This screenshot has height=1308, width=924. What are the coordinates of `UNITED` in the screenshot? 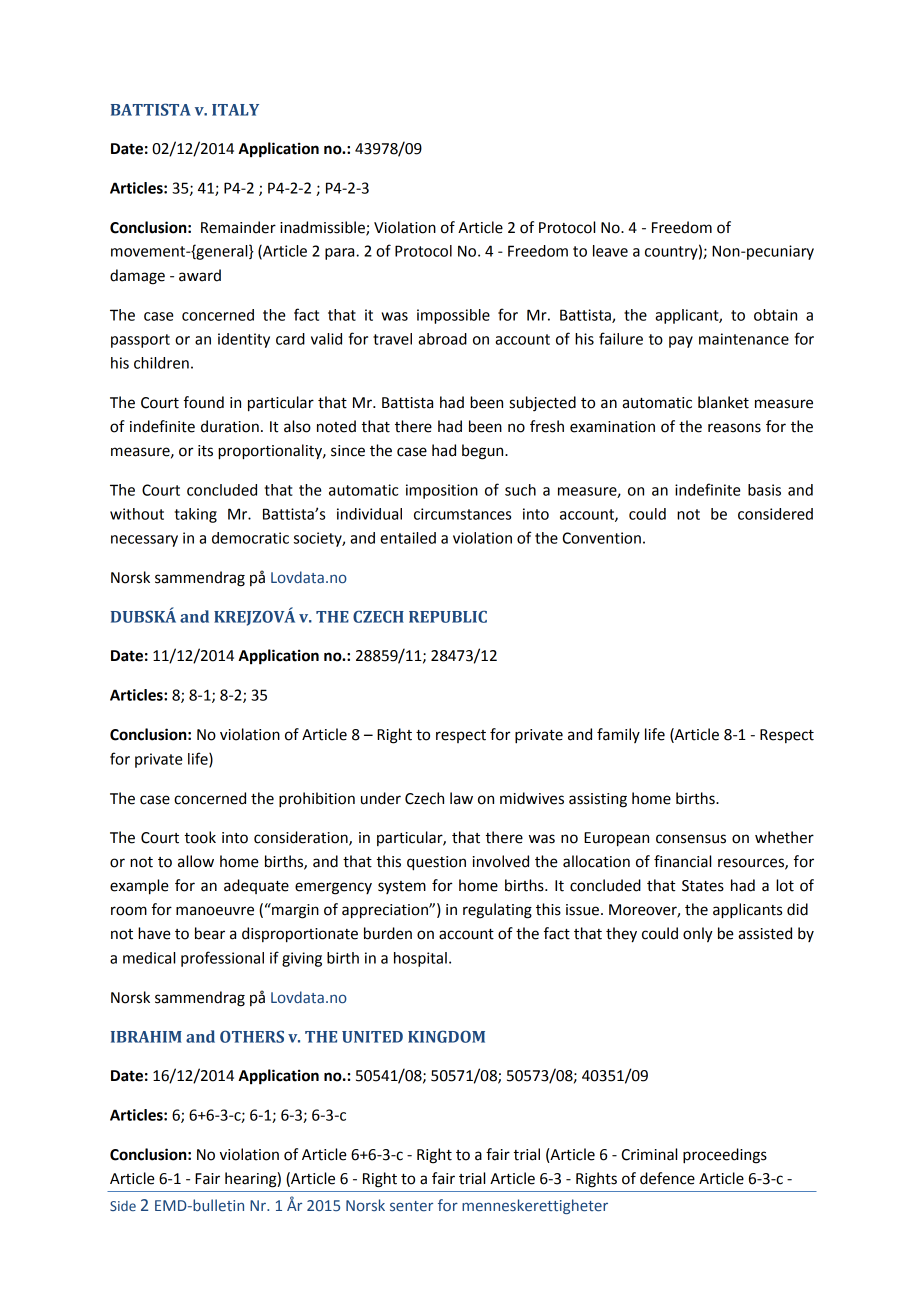 It's located at (372, 1037).
